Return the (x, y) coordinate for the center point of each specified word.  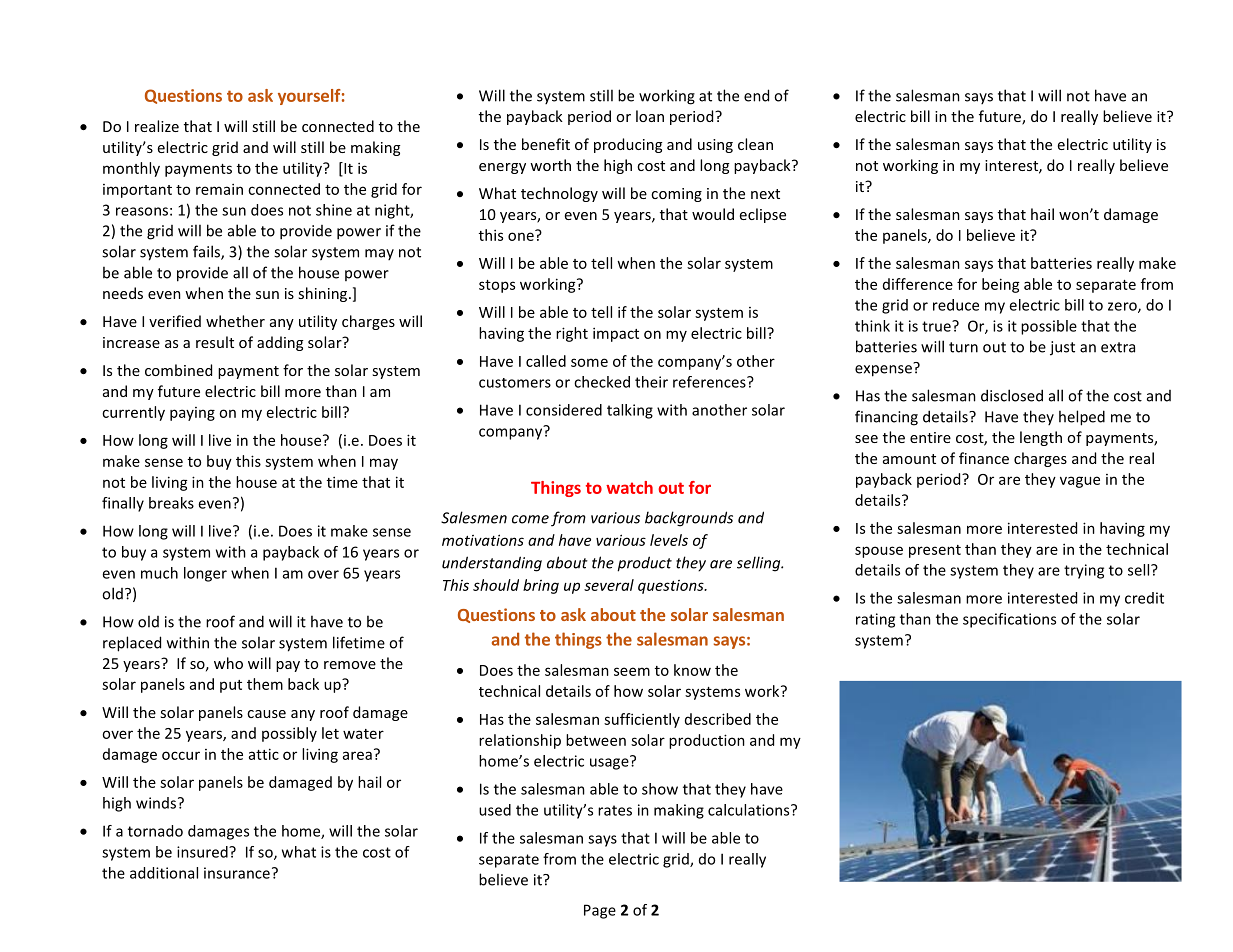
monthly (131, 169)
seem (632, 671)
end (756, 95)
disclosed (1012, 395)
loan (650, 116)
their (651, 382)
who (228, 663)
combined (178, 370)
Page (600, 911)
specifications (1009, 620)
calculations (750, 810)
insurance (237, 873)
